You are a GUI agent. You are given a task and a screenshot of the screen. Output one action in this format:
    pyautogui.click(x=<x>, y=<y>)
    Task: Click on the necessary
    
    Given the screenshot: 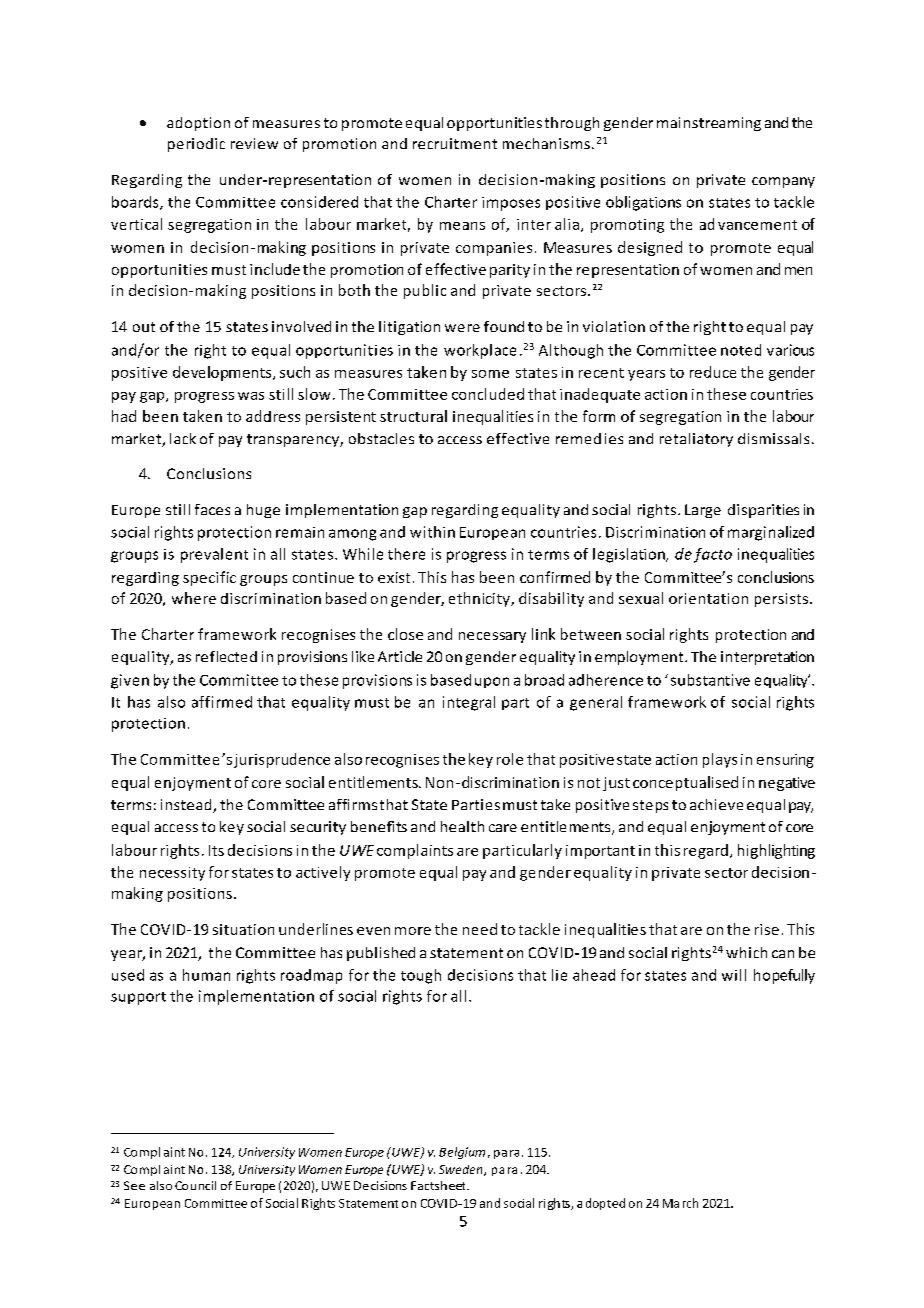 What is the action you would take?
    pyautogui.click(x=492, y=637)
